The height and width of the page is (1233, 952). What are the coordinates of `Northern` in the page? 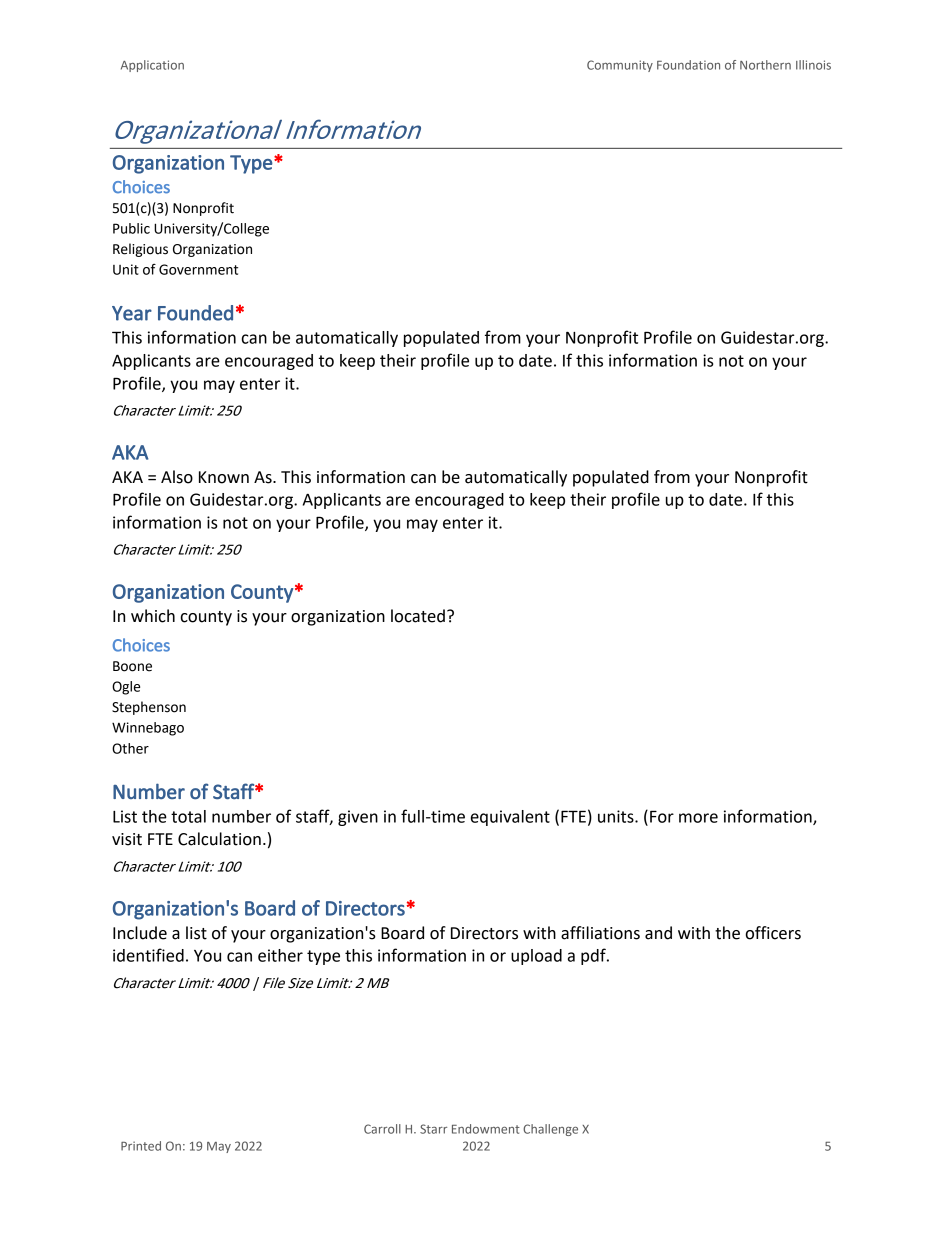 It's located at (765, 65).
